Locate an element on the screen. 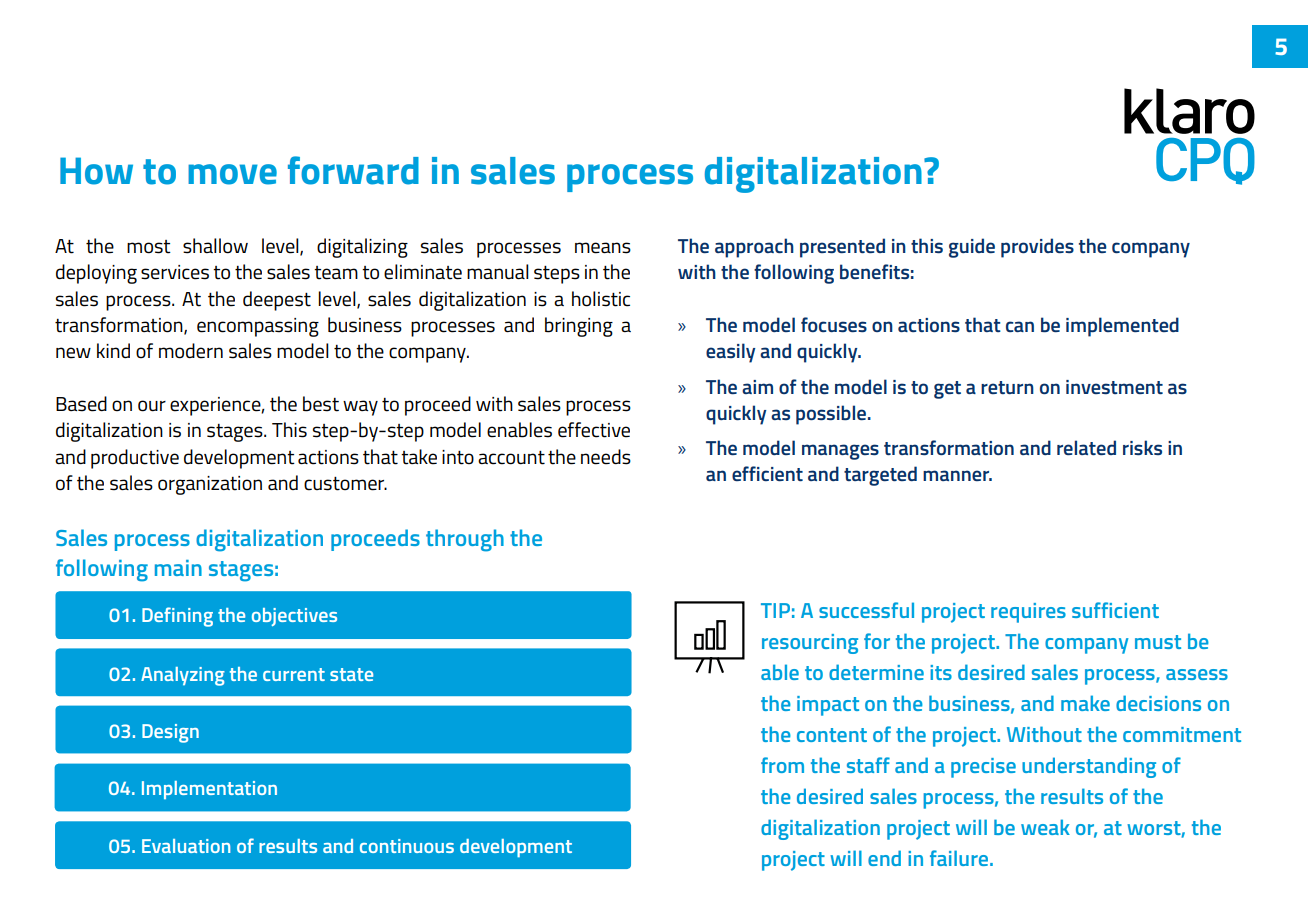 The width and height of the screenshot is (1308, 924). organization is located at coordinates (210, 485).
